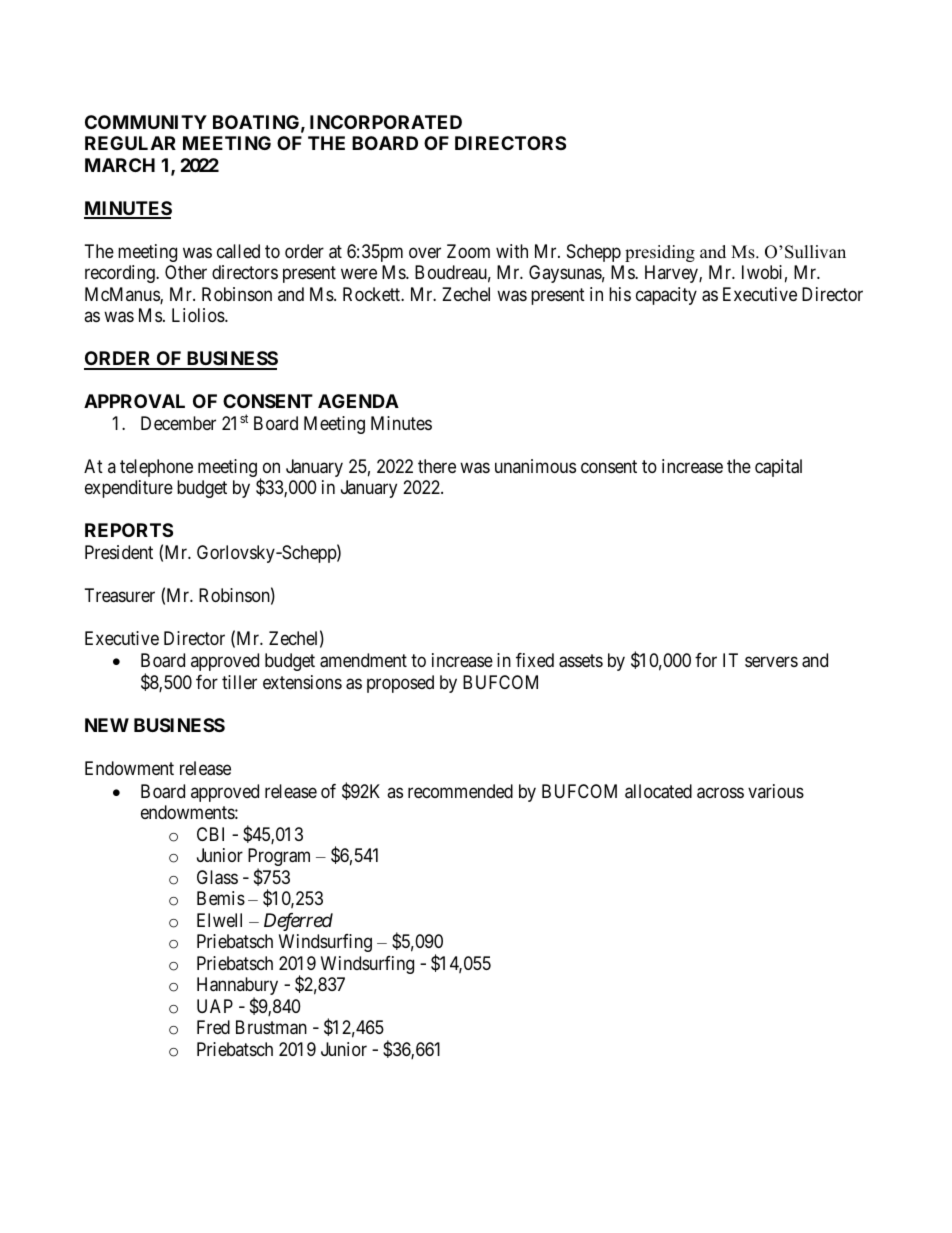  What do you see at coordinates (660, 253) in the document?
I see `presiding` at bounding box center [660, 253].
